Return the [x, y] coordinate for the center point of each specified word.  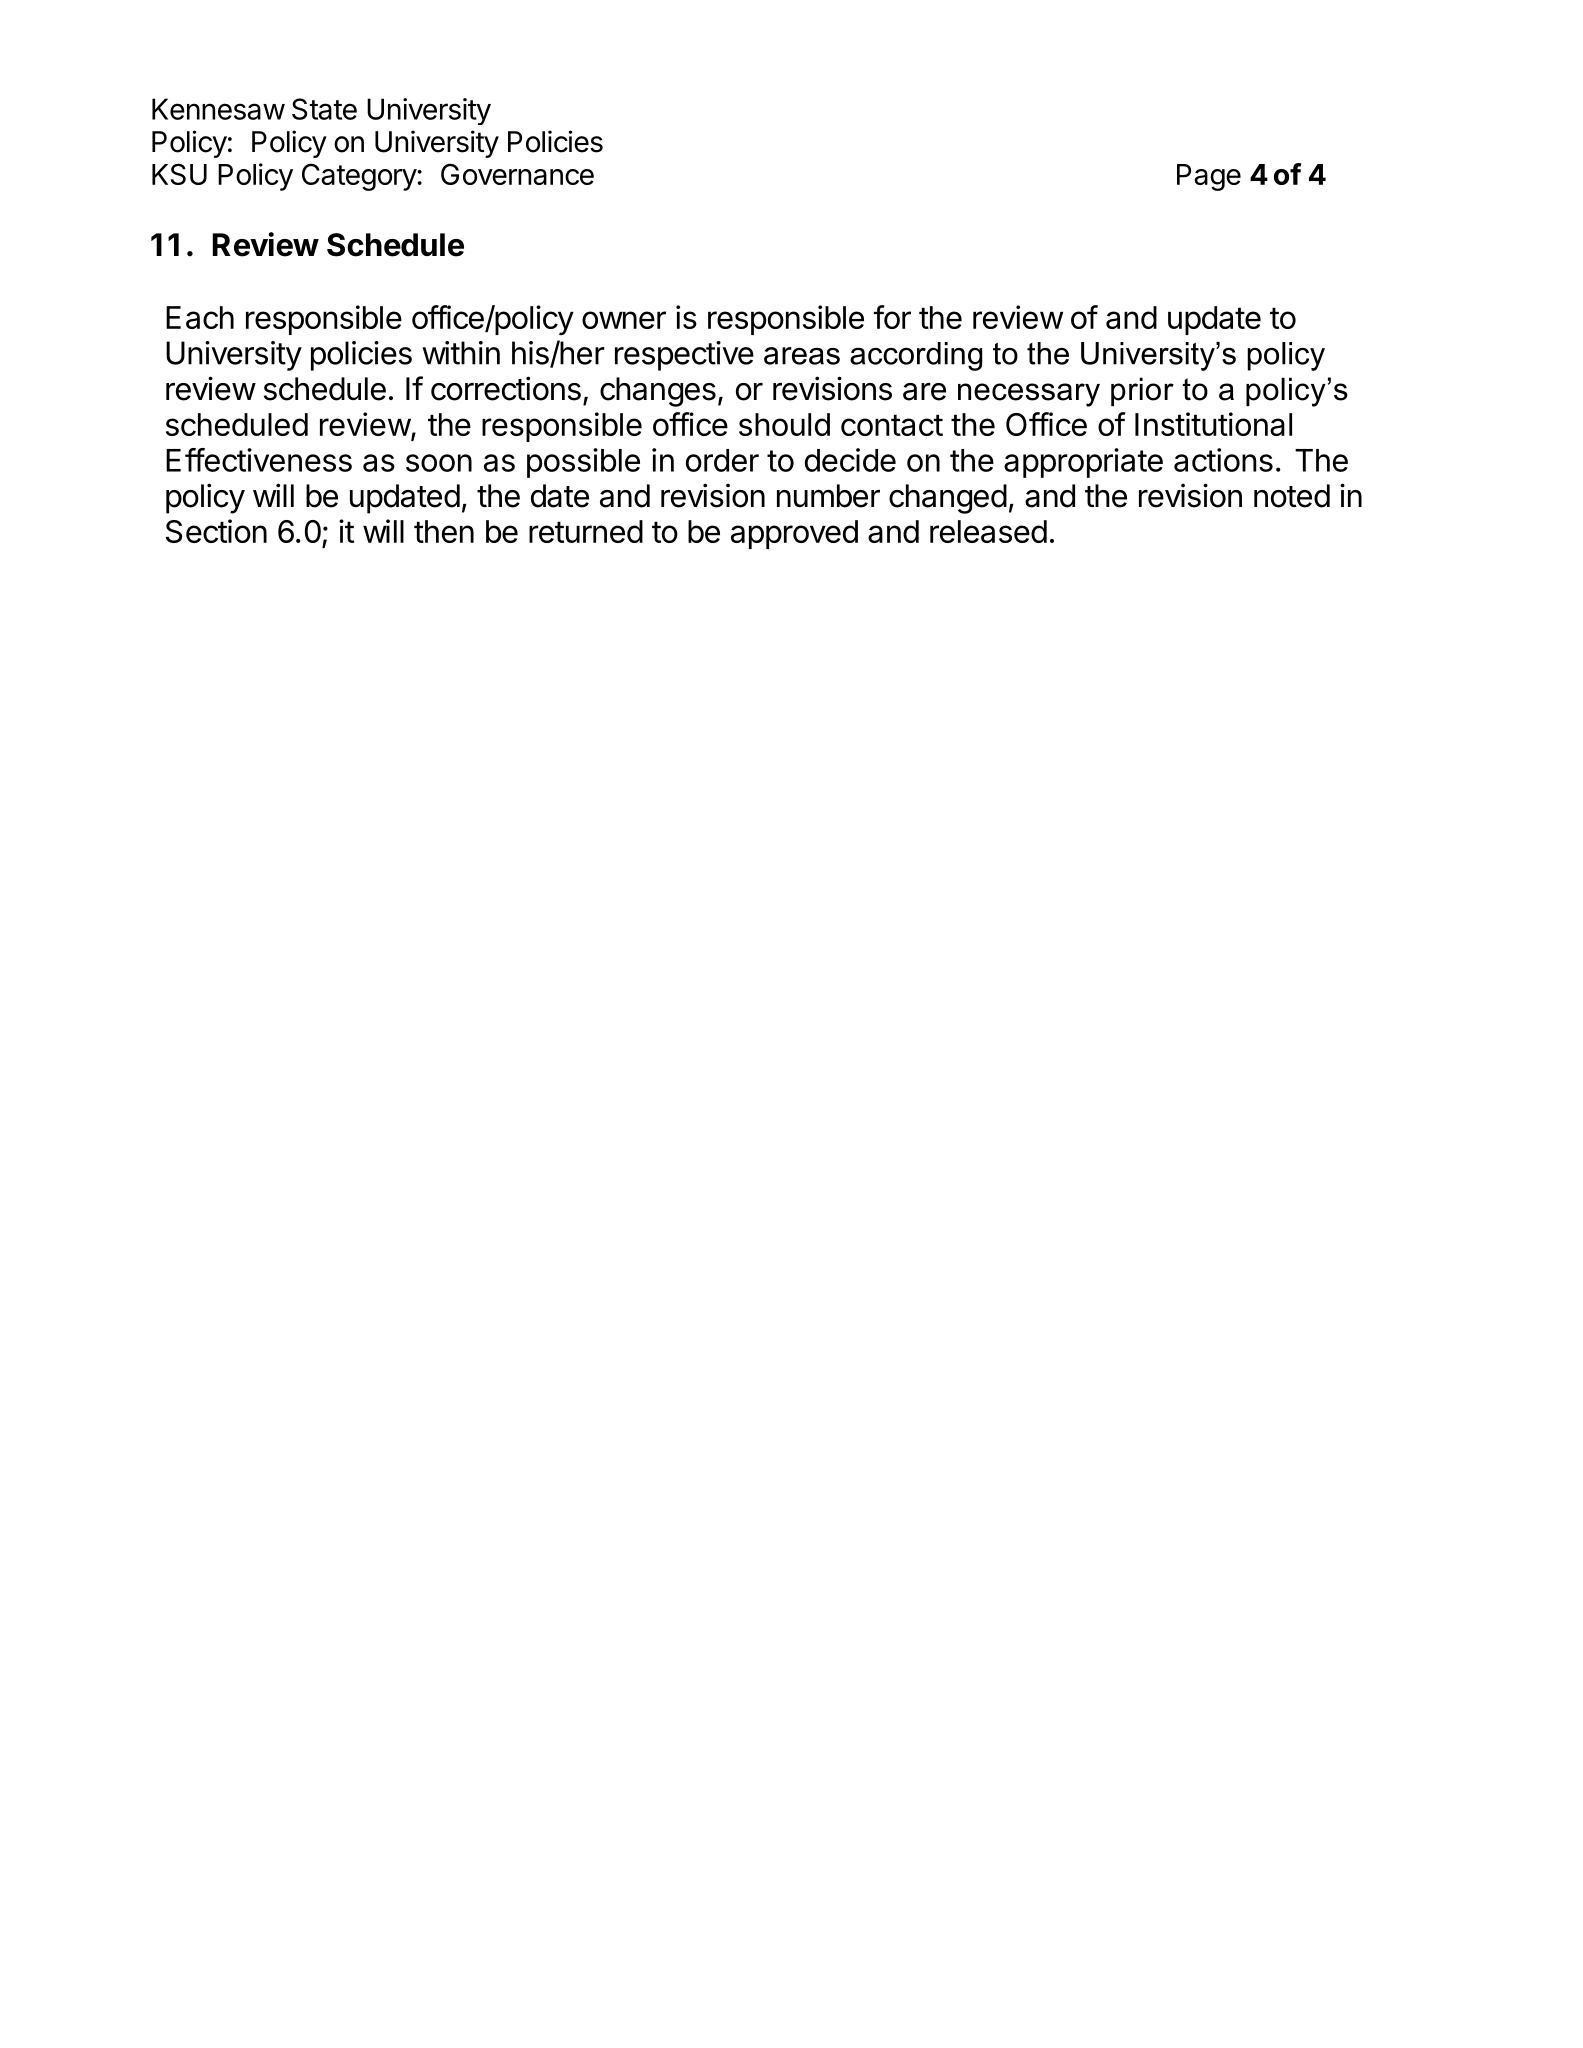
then [444, 531]
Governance [517, 174]
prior [1142, 391]
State [324, 109]
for [892, 317]
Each [200, 317]
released [988, 531]
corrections [506, 388]
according [916, 356]
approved [794, 534]
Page [1209, 177]
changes [658, 392]
